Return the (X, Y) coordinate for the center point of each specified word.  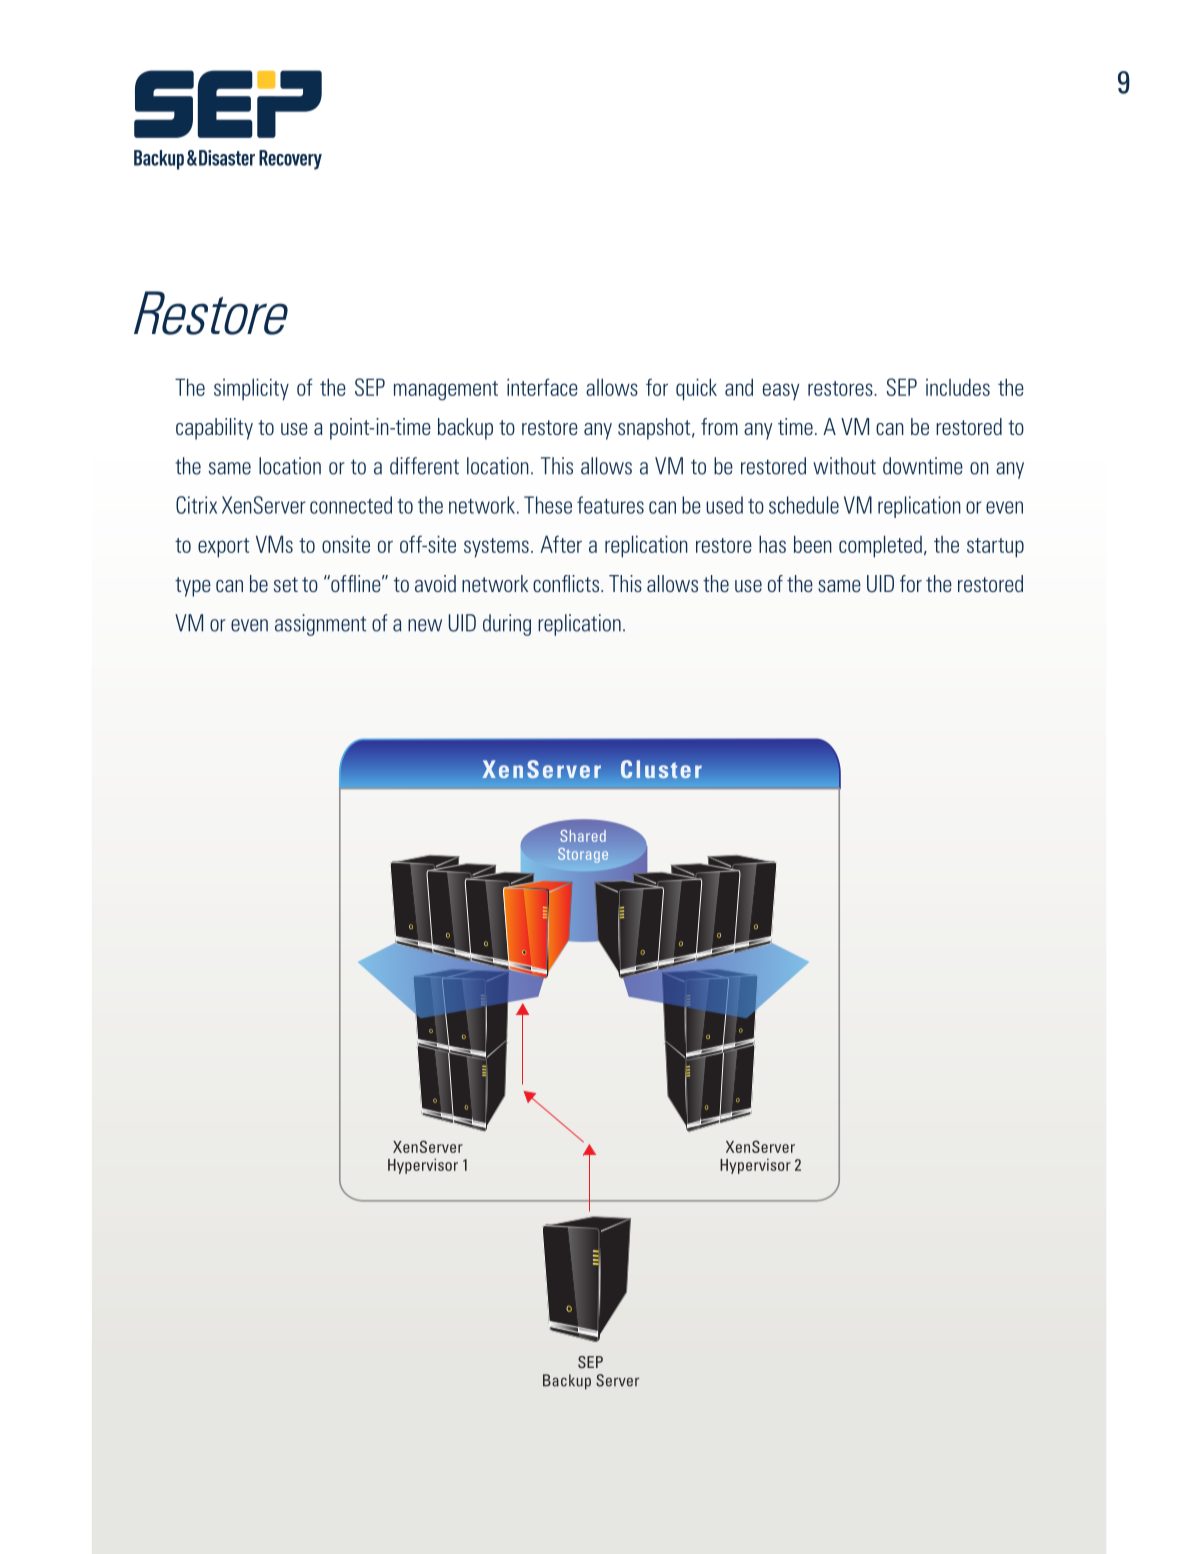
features (610, 505)
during (507, 625)
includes (958, 387)
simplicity (251, 389)
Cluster (661, 769)
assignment (320, 625)
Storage (583, 855)
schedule (804, 505)
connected (351, 505)
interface (542, 387)
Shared (583, 836)
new (425, 625)
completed (880, 546)
